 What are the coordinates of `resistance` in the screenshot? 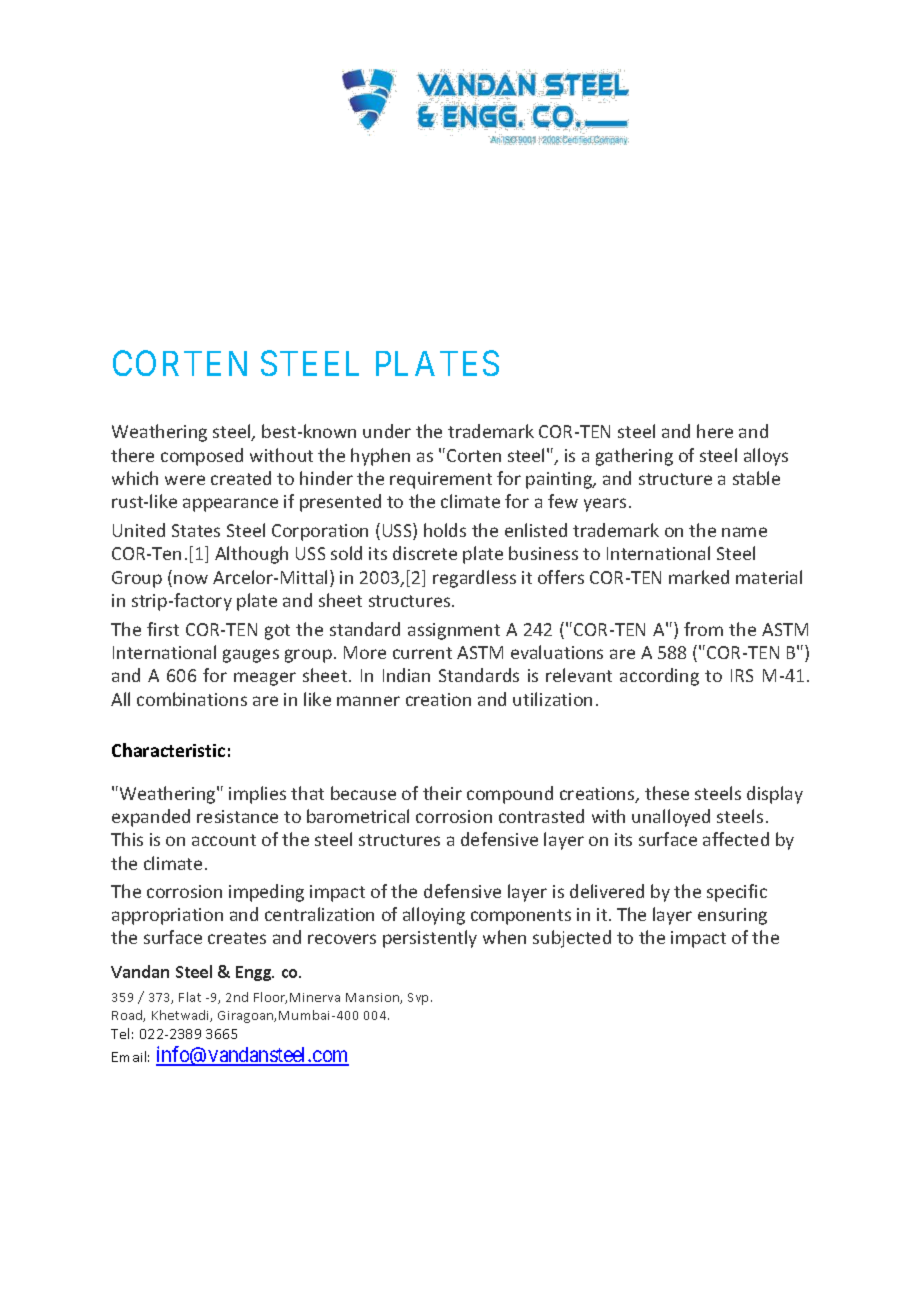 It's located at (237, 816).
